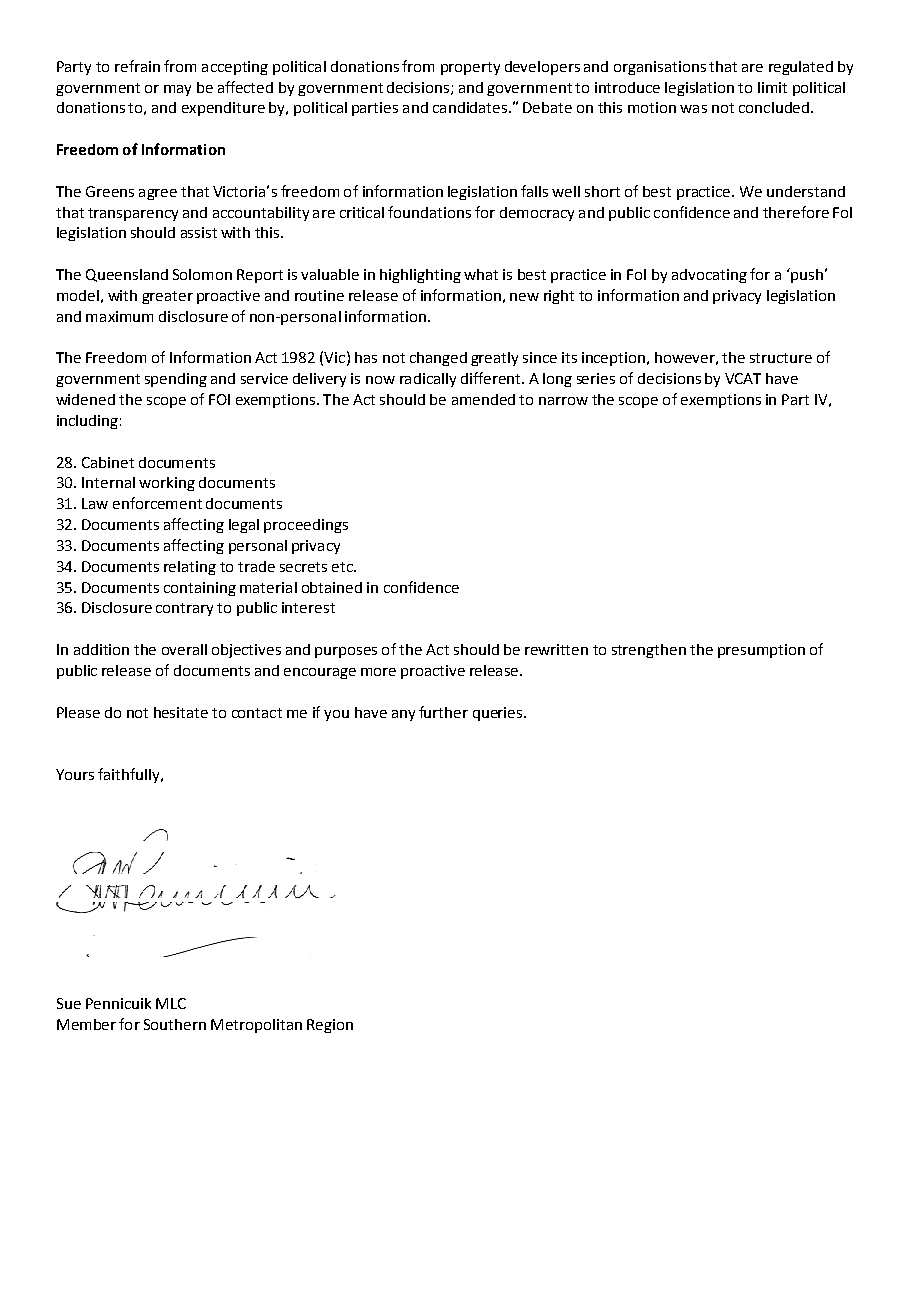 The width and height of the page is (924, 1307). Describe the element at coordinates (130, 775) in the page. I see `faithfully` at that location.
